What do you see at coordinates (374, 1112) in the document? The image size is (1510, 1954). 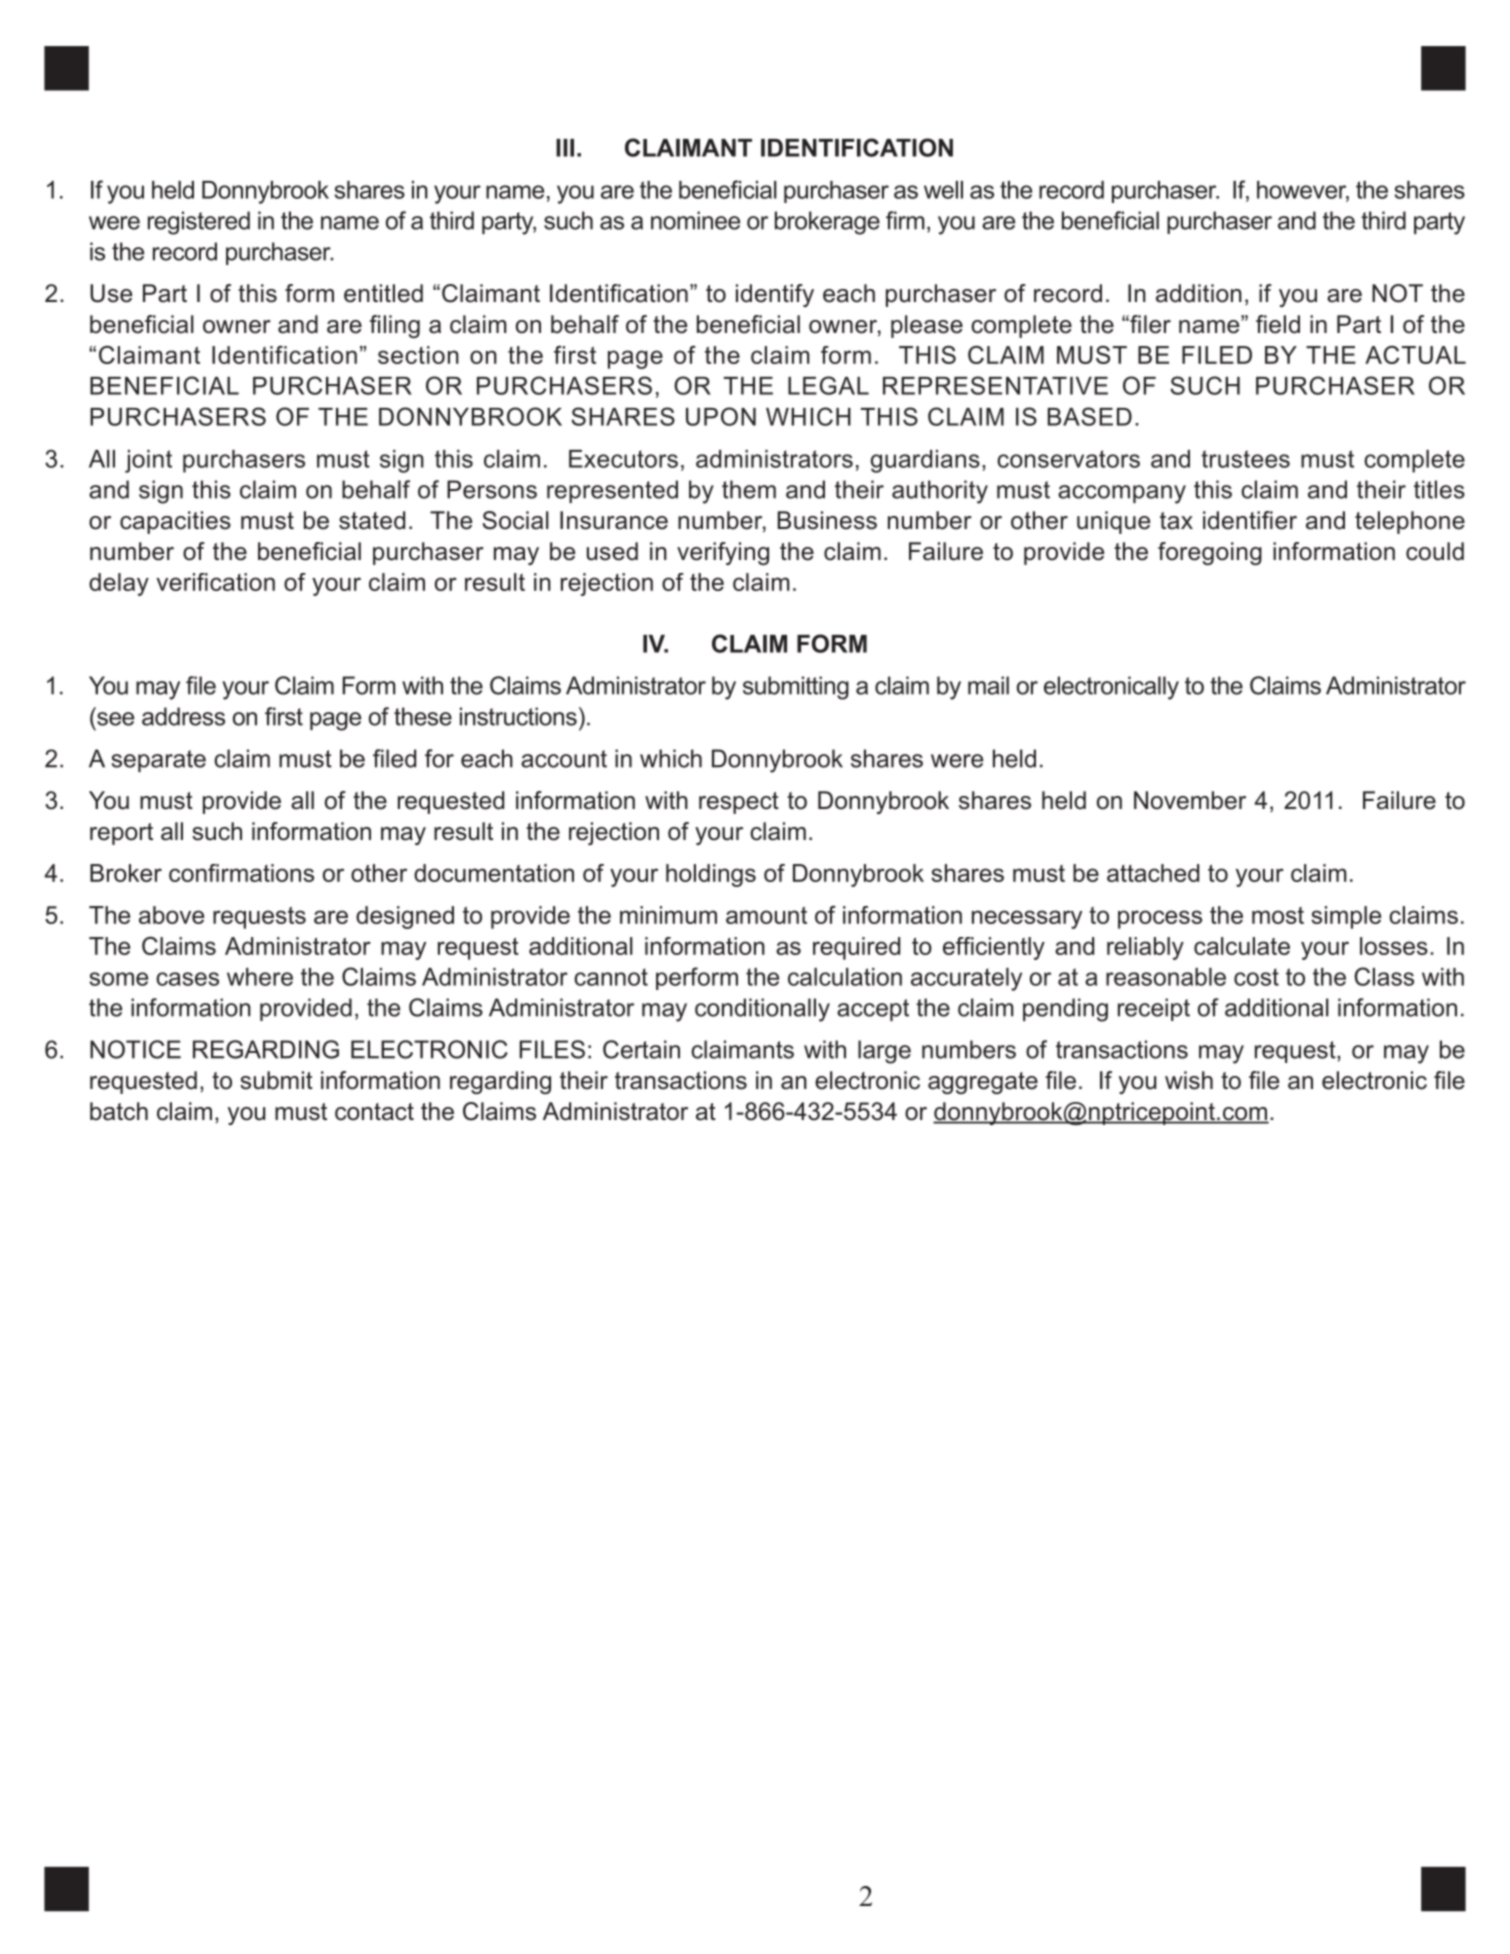 I see `contact` at bounding box center [374, 1112].
